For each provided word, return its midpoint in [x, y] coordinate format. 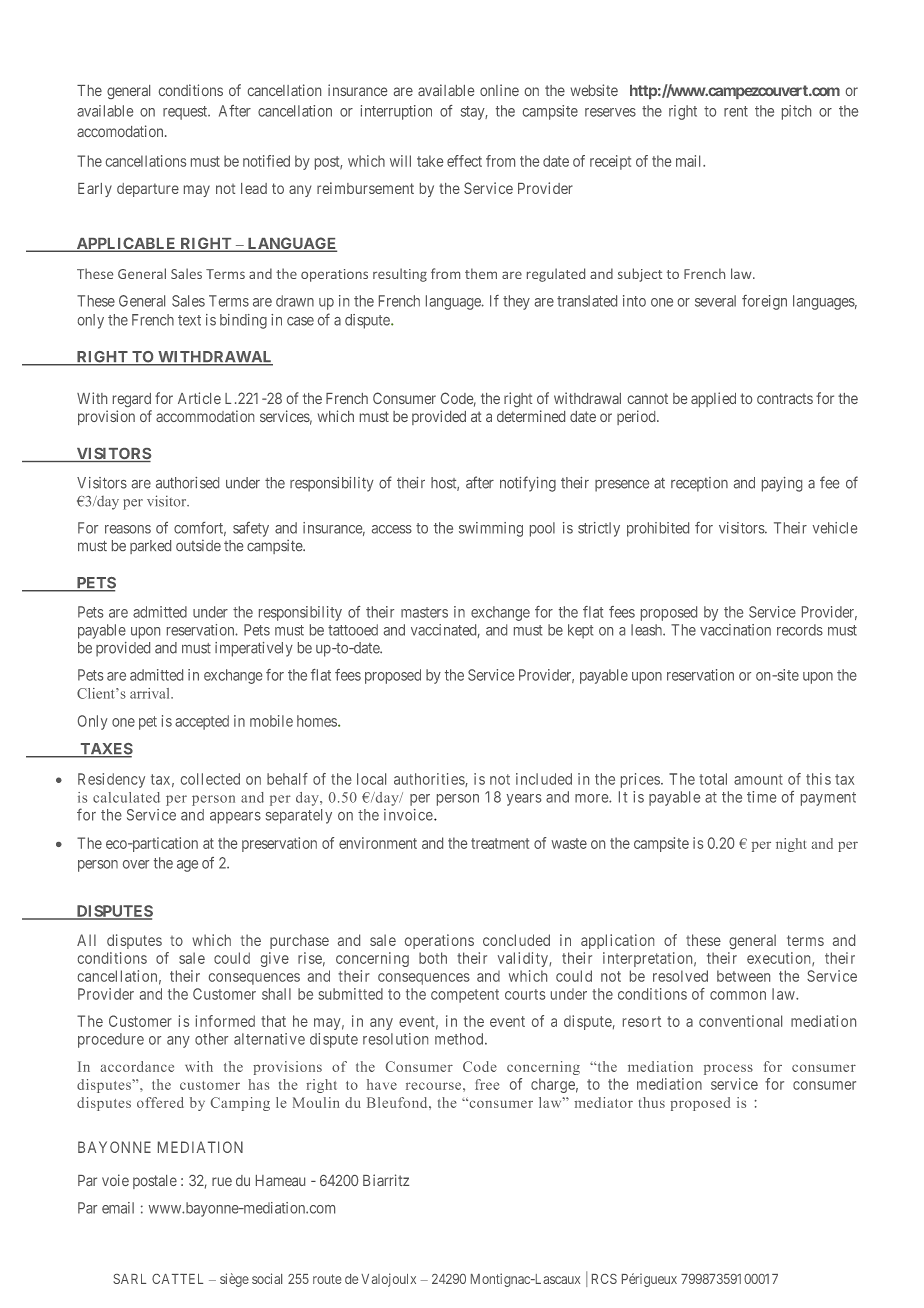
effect [464, 161]
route [327, 1279]
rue [222, 1181]
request [186, 113]
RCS [604, 1279]
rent [736, 111]
